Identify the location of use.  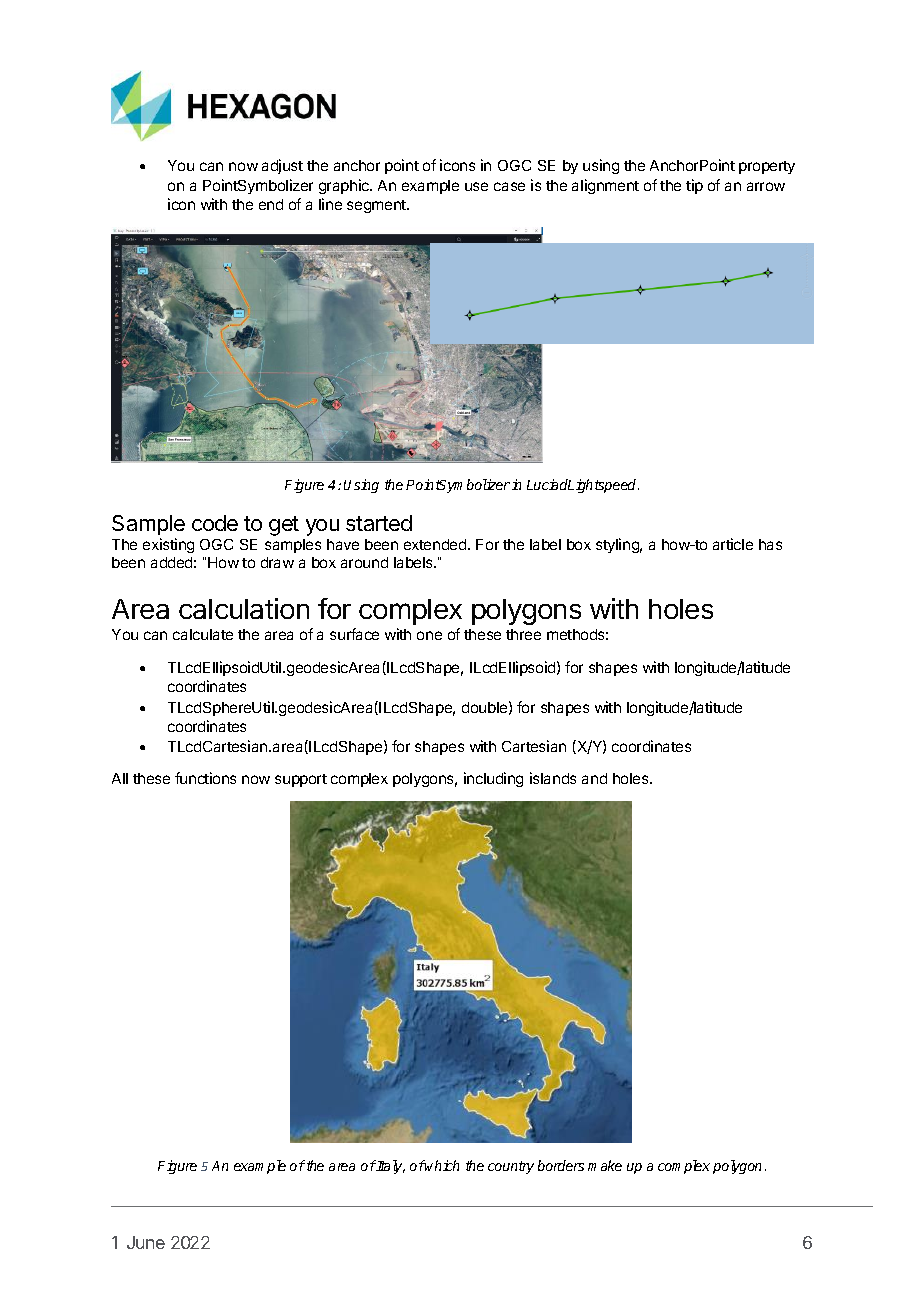
(476, 186).
